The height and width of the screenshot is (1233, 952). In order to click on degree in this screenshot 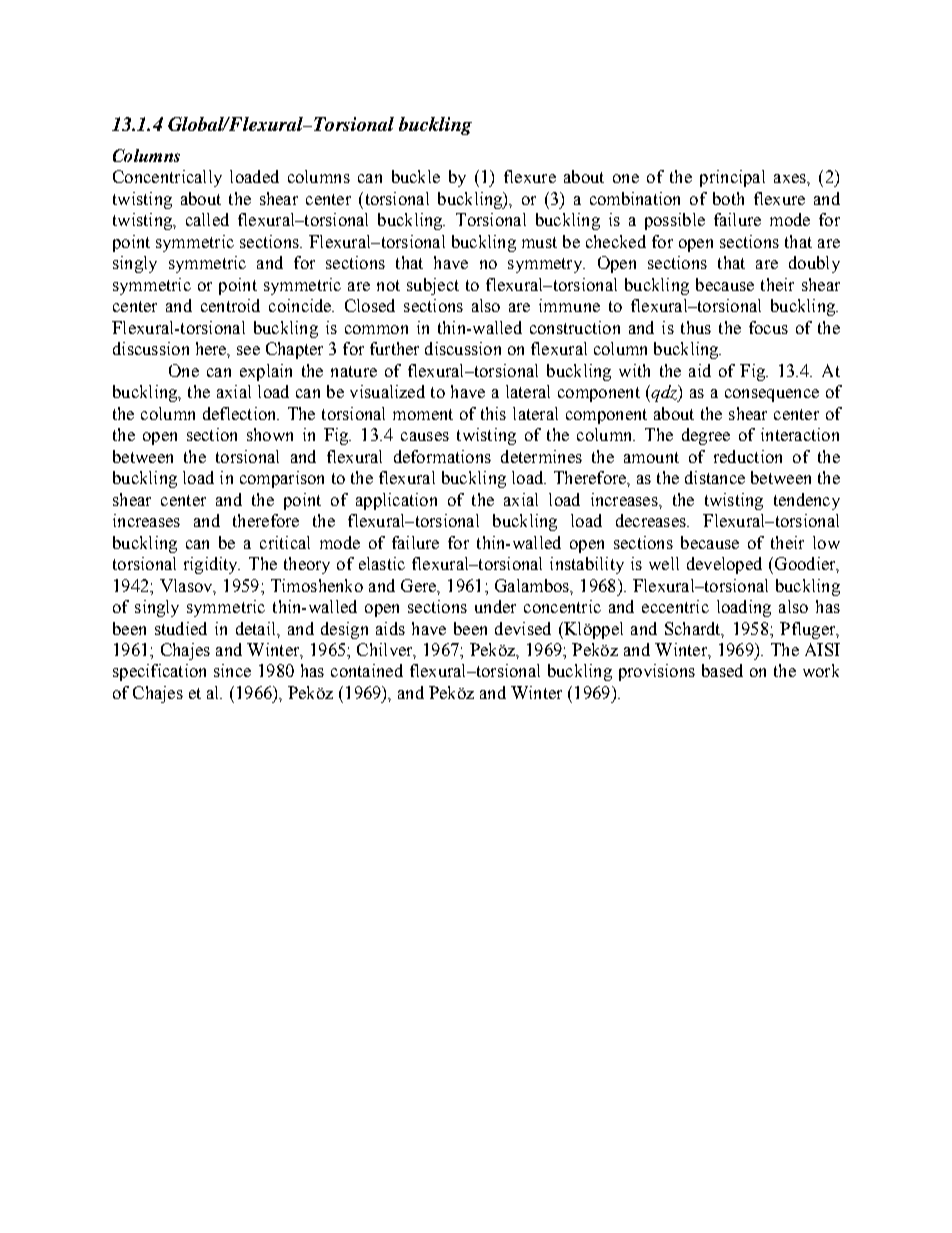, I will do `click(706, 436)`.
